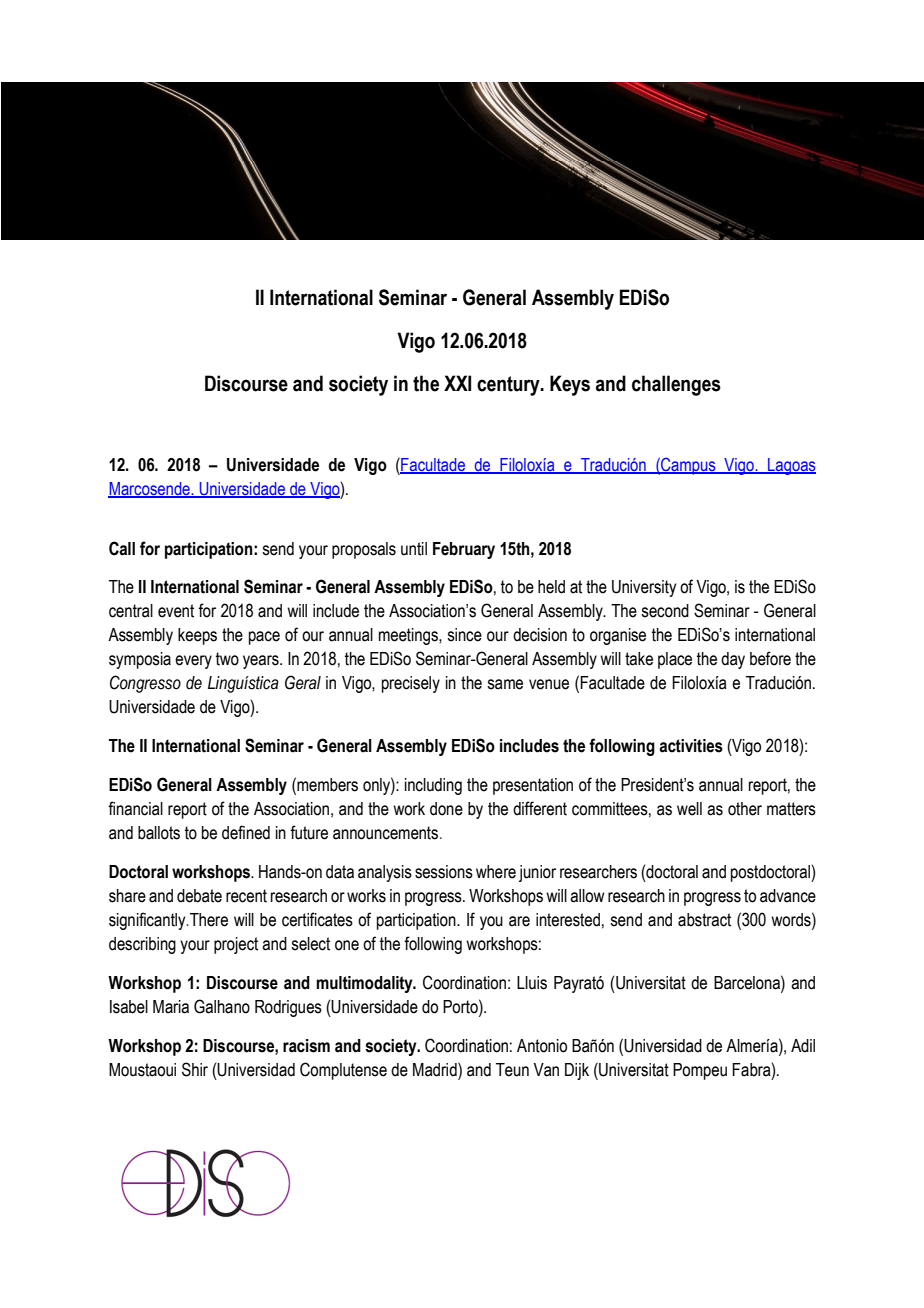 The image size is (924, 1308). Describe the element at coordinates (509, 386) in the document. I see `century` at that location.
